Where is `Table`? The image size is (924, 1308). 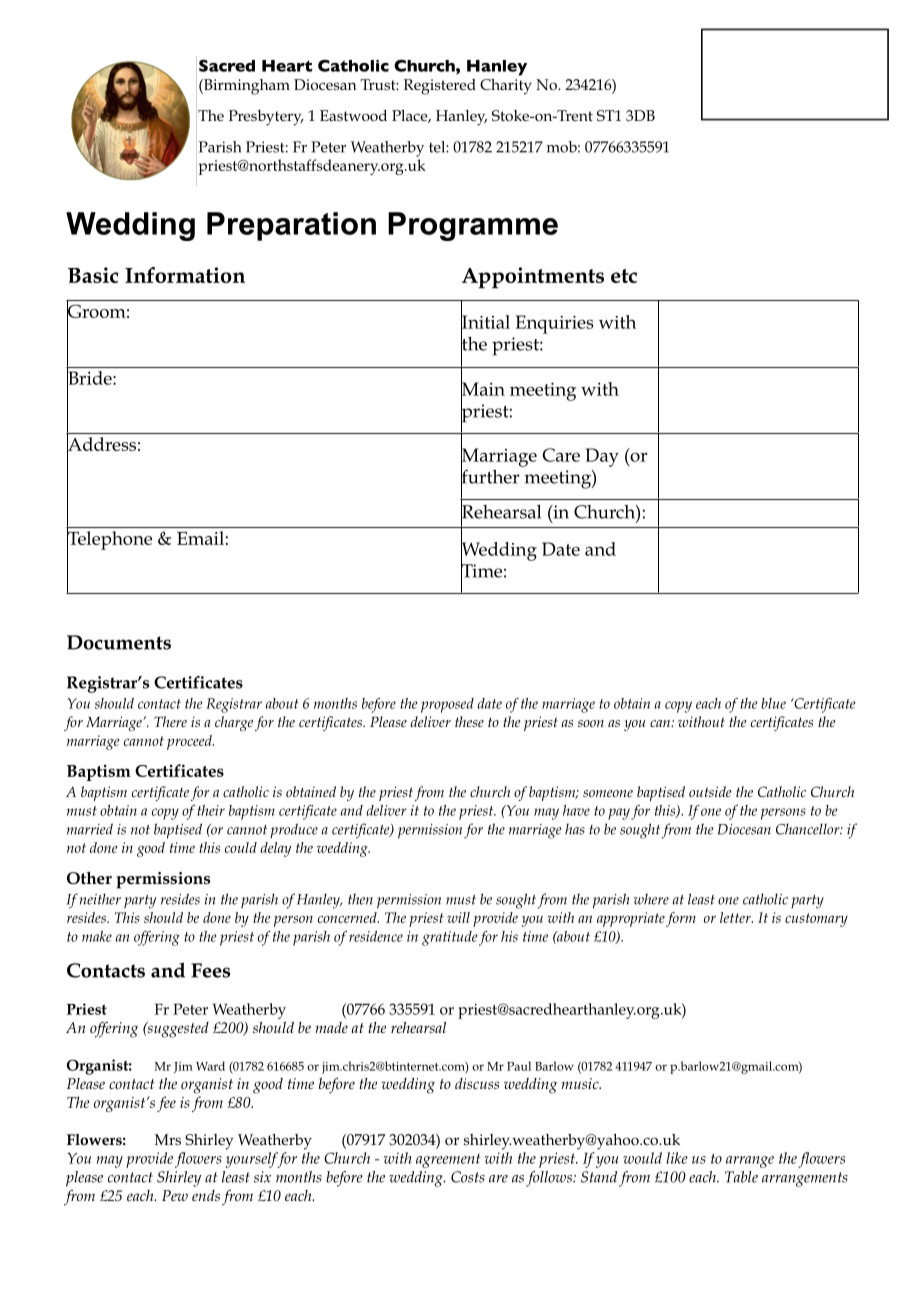 Table is located at coordinates (741, 1177).
